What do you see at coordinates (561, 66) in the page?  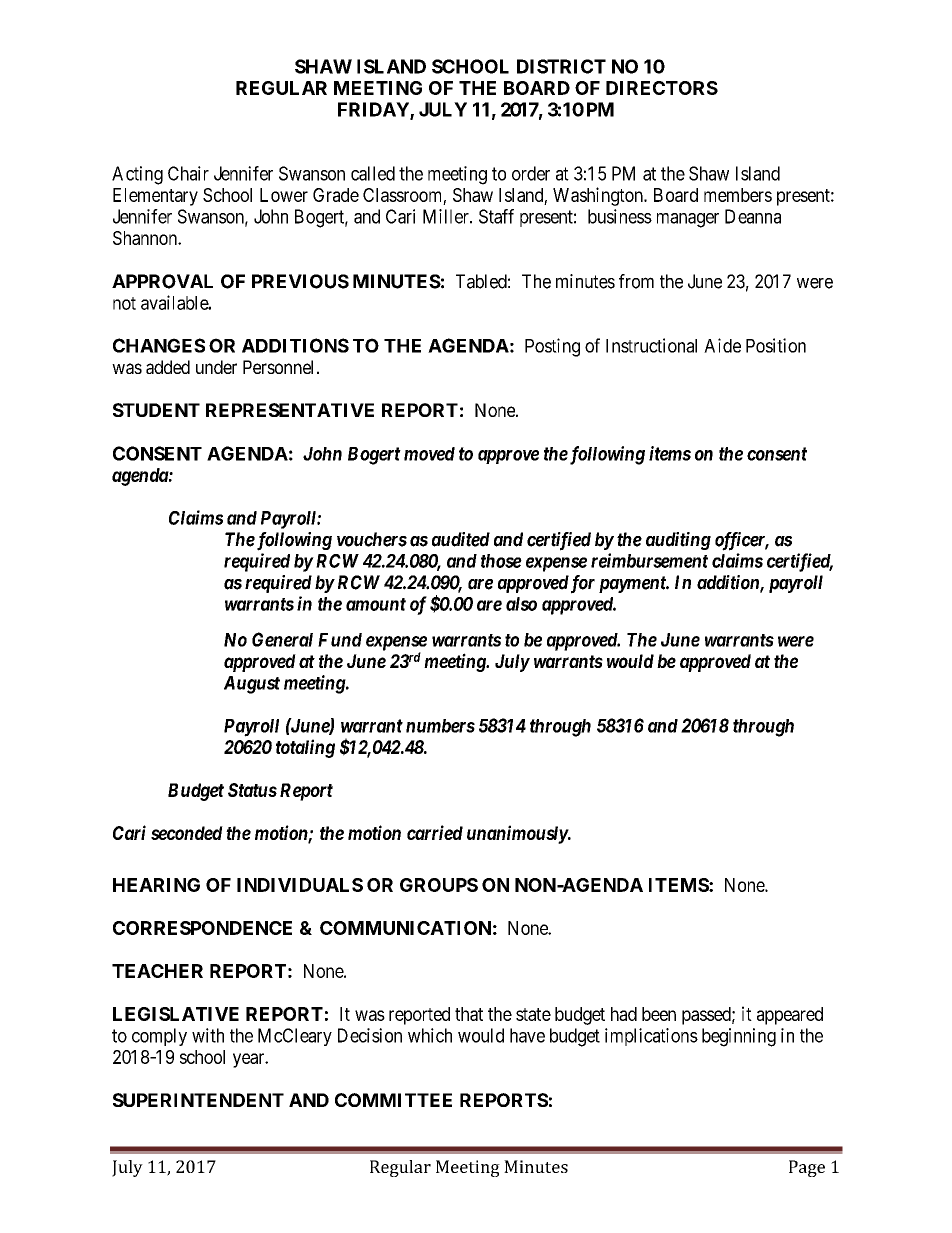 I see `DISTRICT` at bounding box center [561, 66].
